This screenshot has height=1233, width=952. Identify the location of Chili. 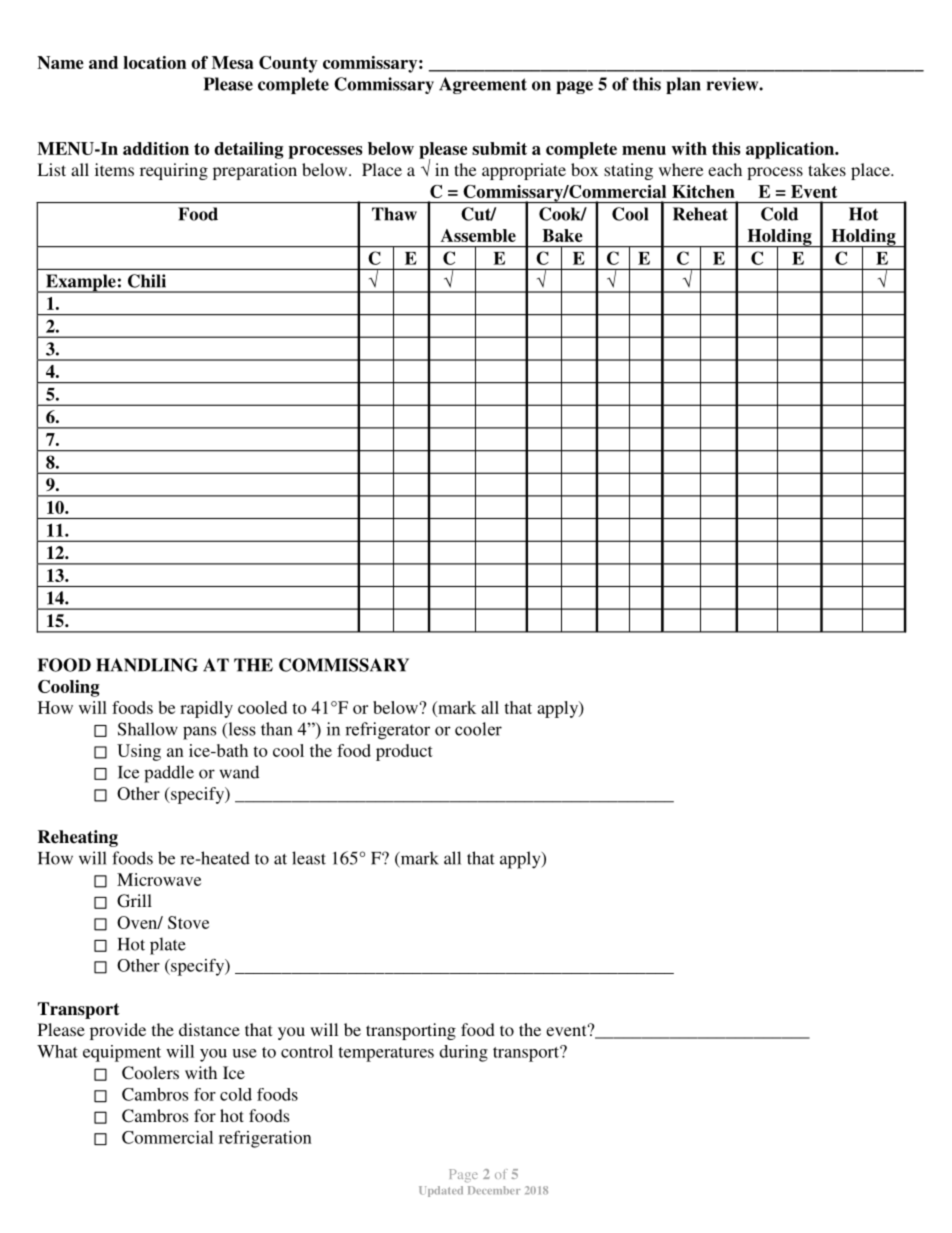
(147, 281).
